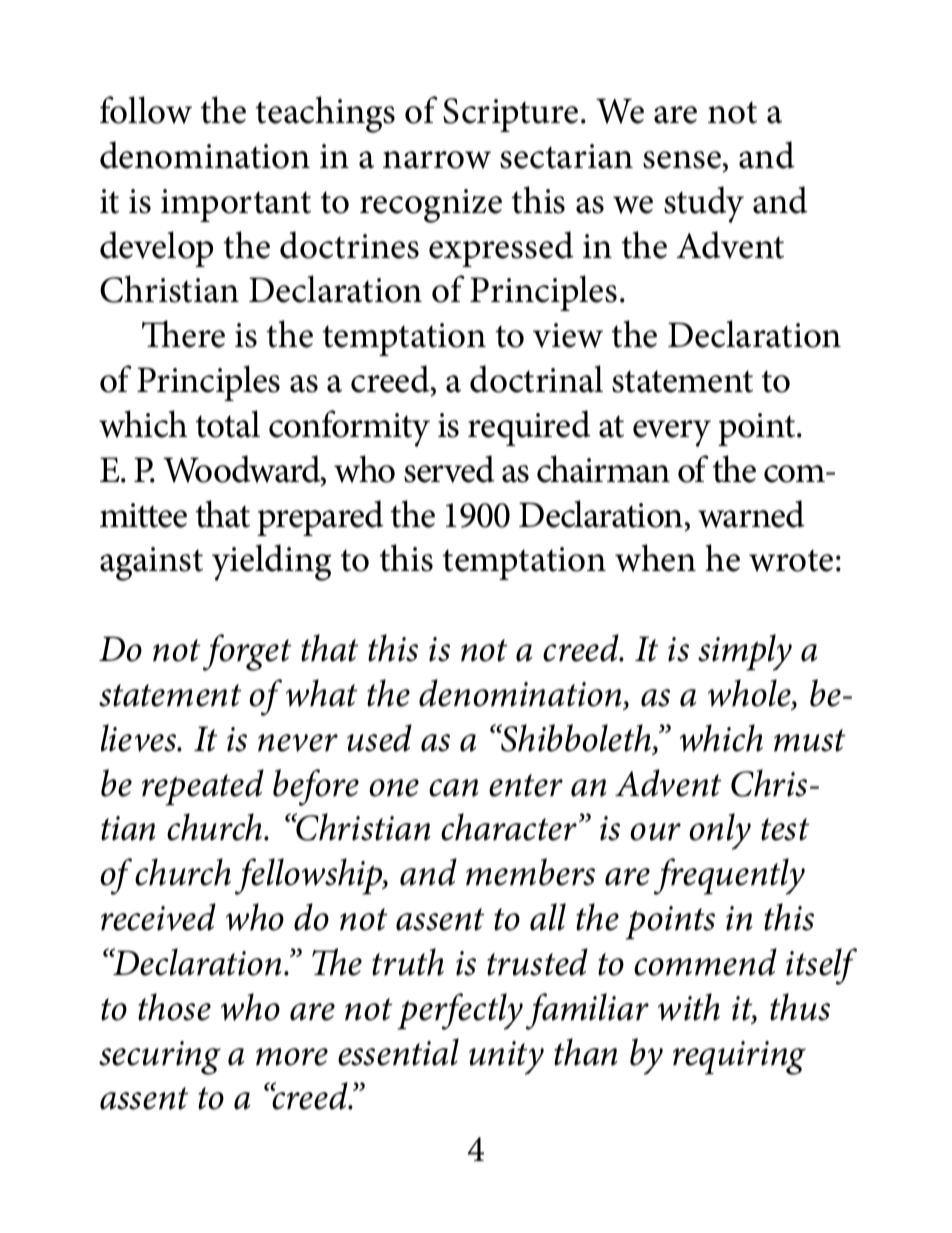  Describe the element at coordinates (247, 652) in the page. I see `forget` at that location.
